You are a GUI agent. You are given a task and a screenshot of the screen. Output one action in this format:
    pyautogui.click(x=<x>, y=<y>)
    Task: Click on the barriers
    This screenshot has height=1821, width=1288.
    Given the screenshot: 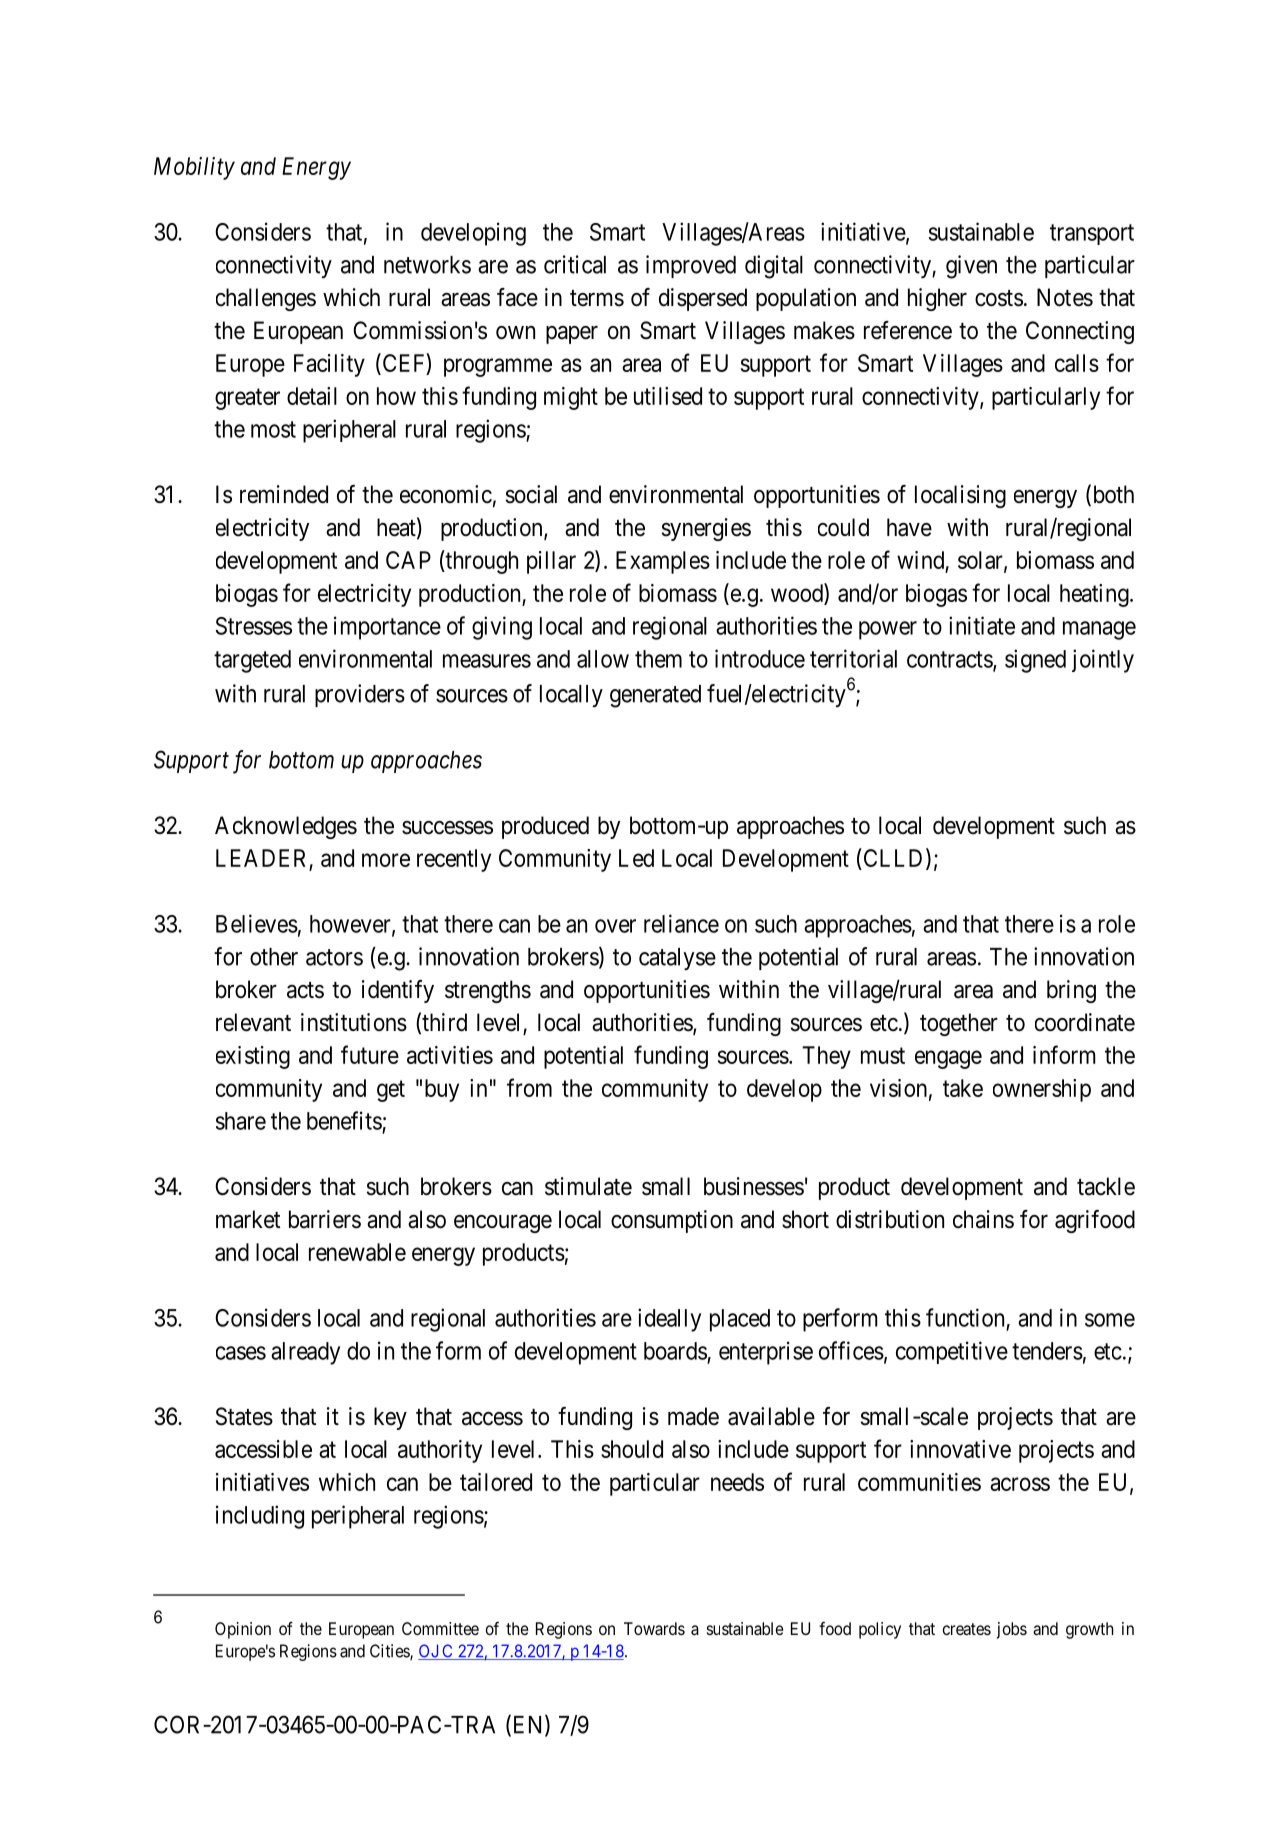 What is the action you would take?
    pyautogui.click(x=325, y=1219)
